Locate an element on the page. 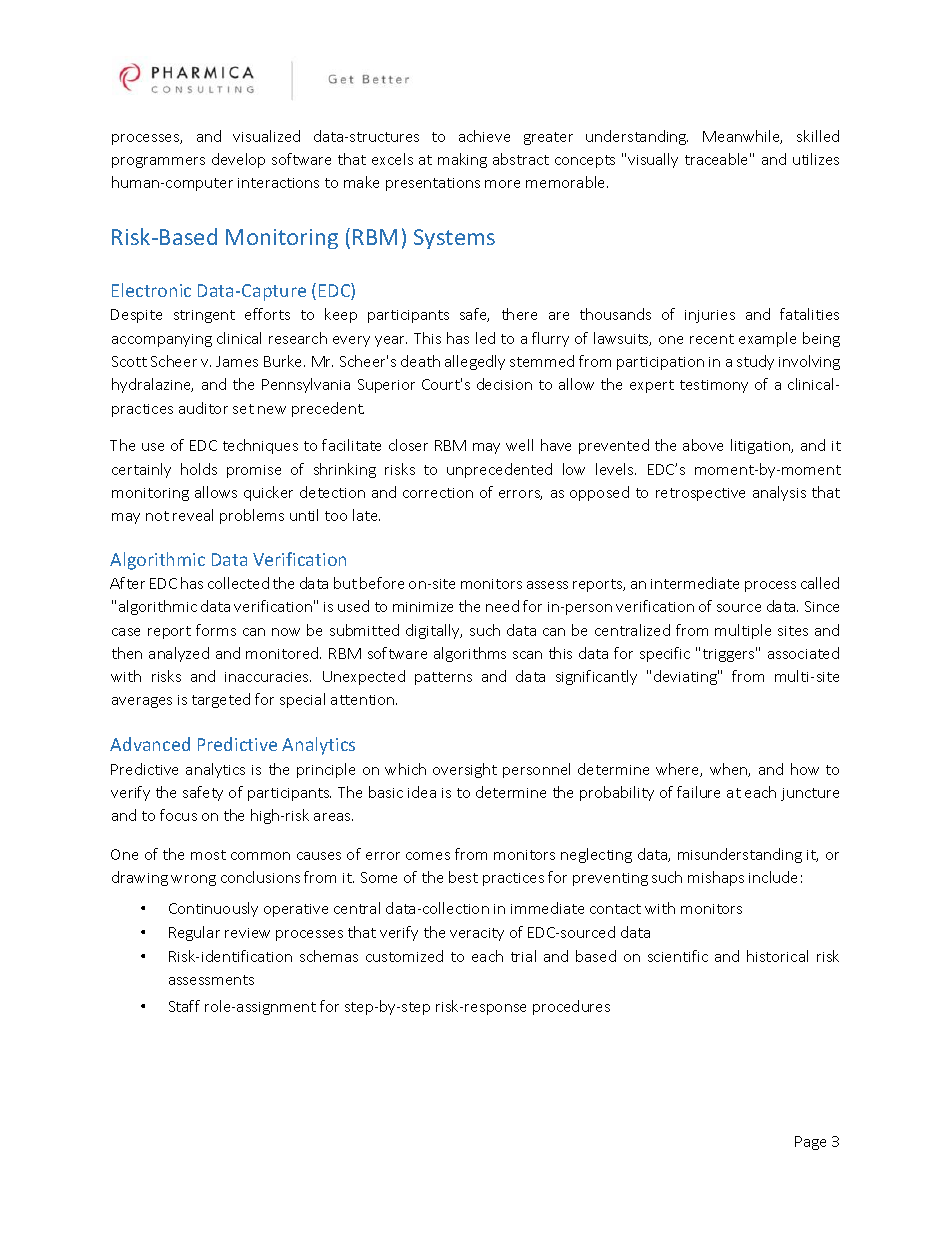  Staff is located at coordinates (184, 1006).
